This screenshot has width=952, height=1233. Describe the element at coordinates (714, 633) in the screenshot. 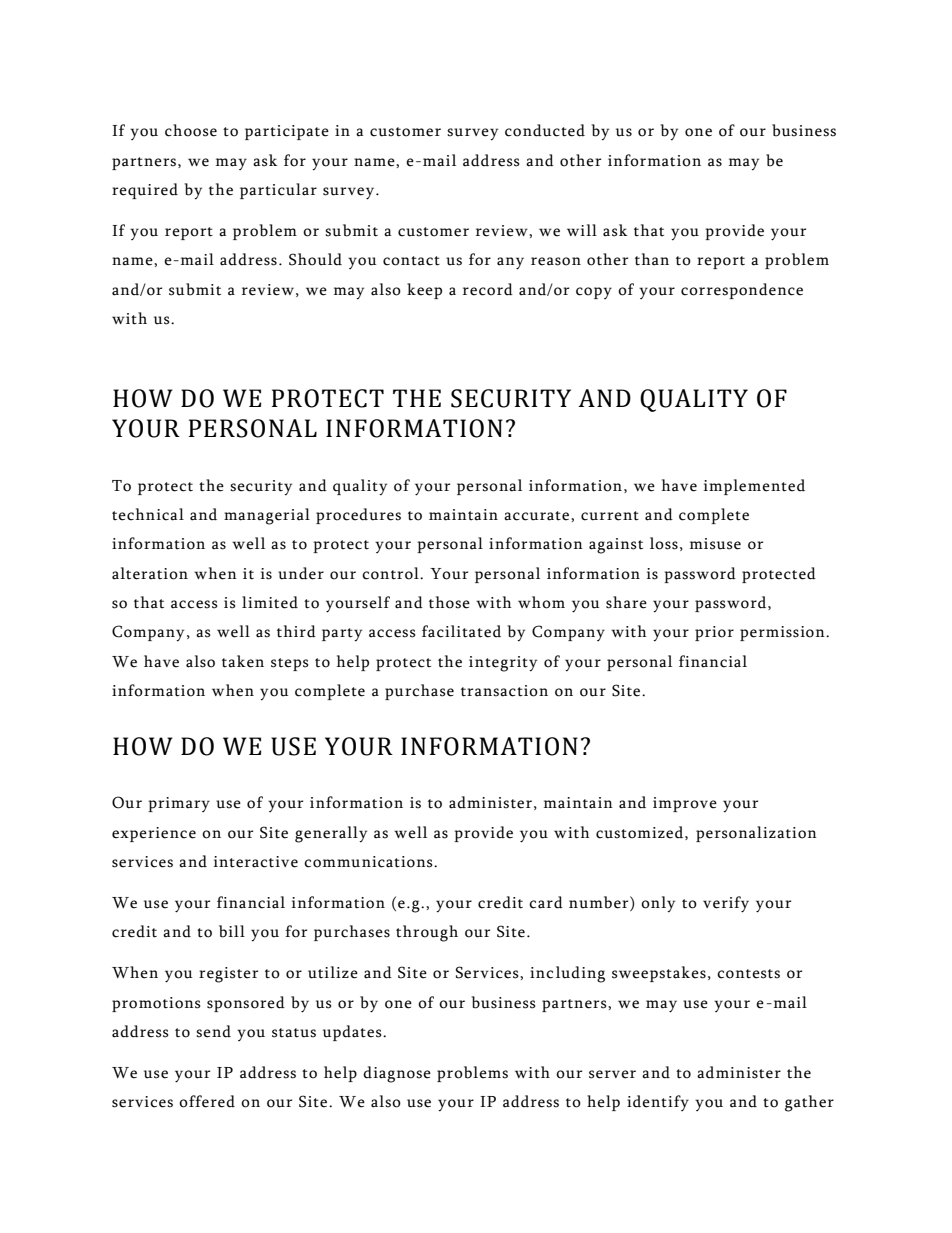

I see `prior` at that location.
